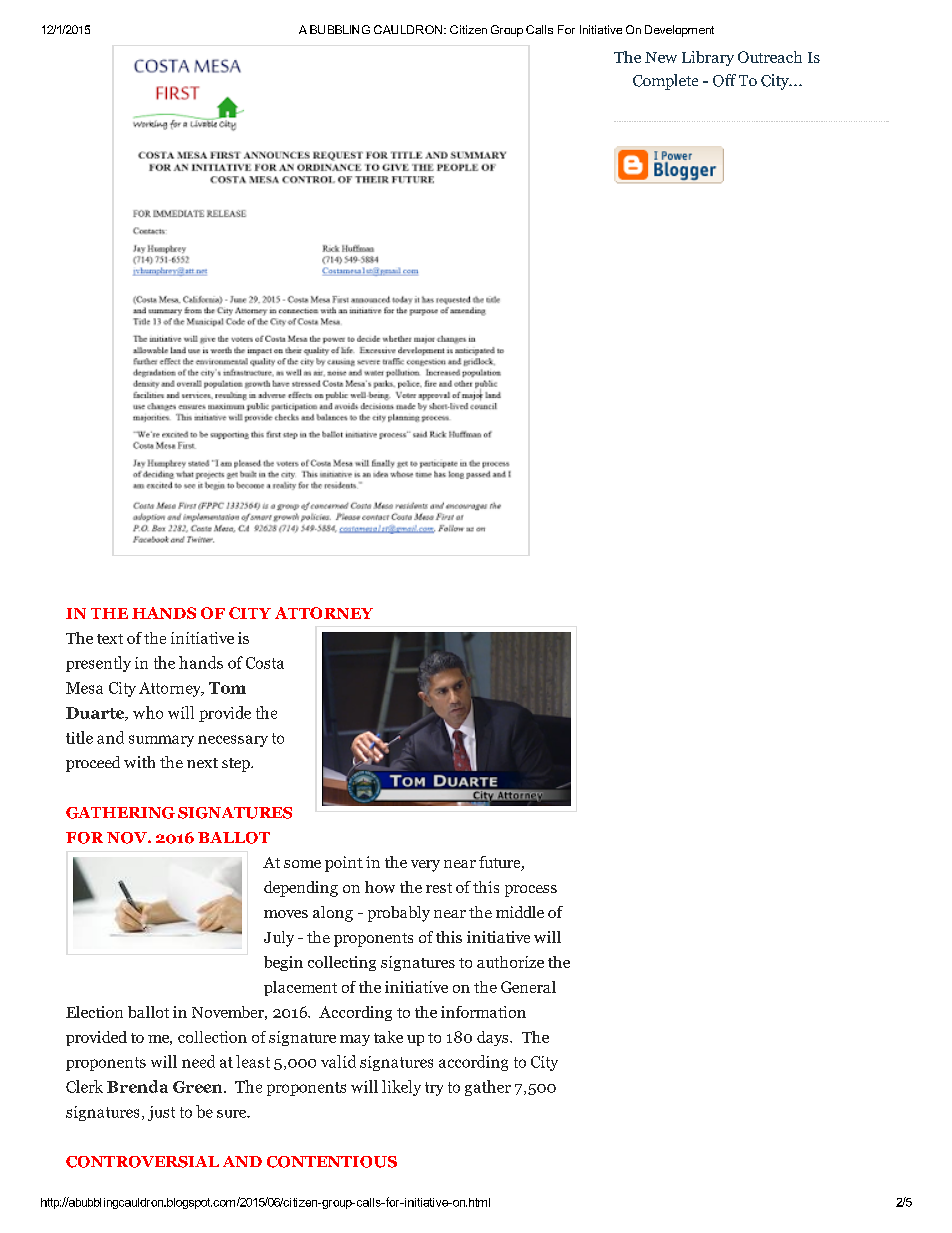 The width and height of the screenshot is (952, 1233). What do you see at coordinates (770, 57) in the screenshot?
I see `Outreach` at bounding box center [770, 57].
